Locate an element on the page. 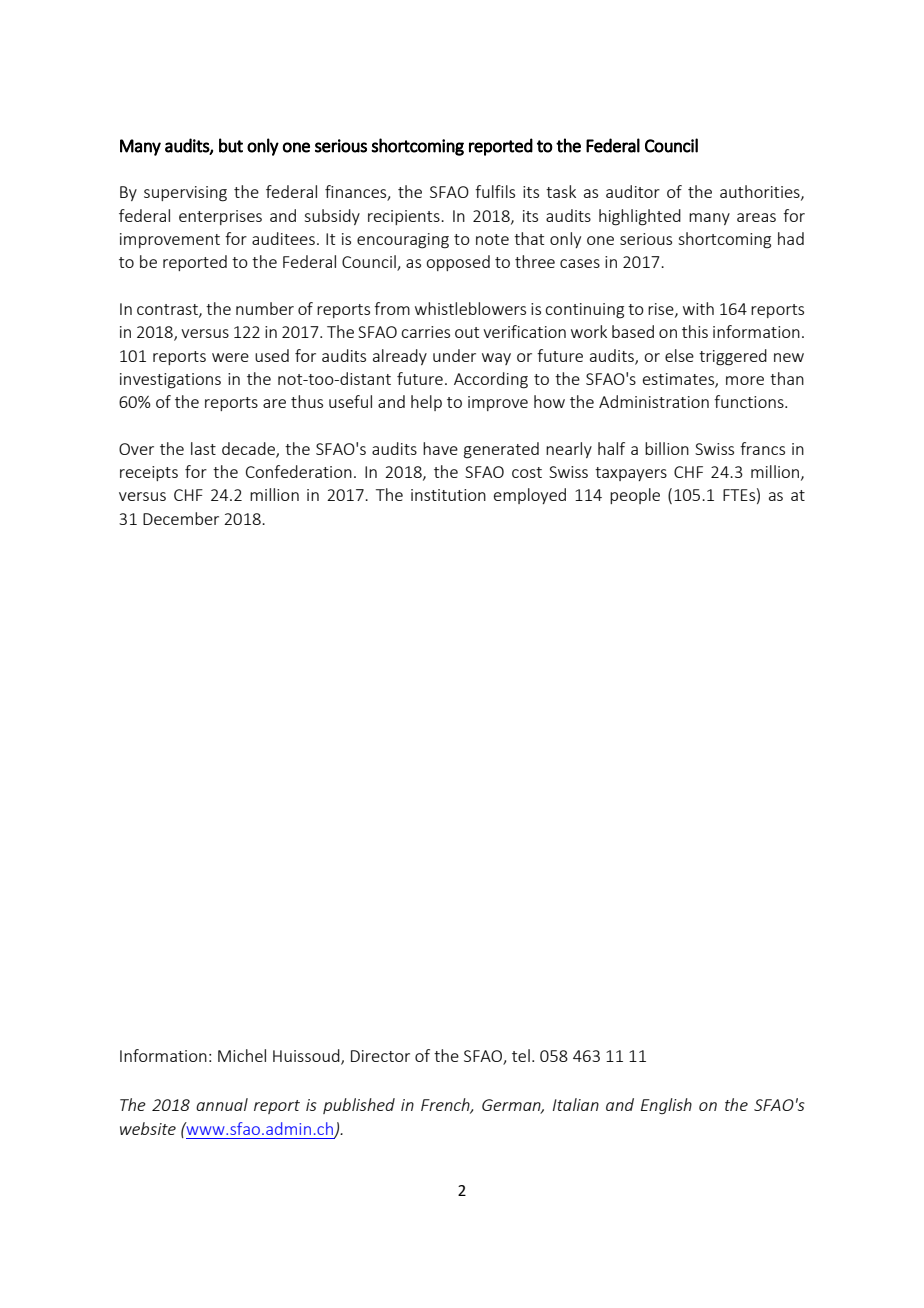  supervising is located at coordinates (185, 194).
